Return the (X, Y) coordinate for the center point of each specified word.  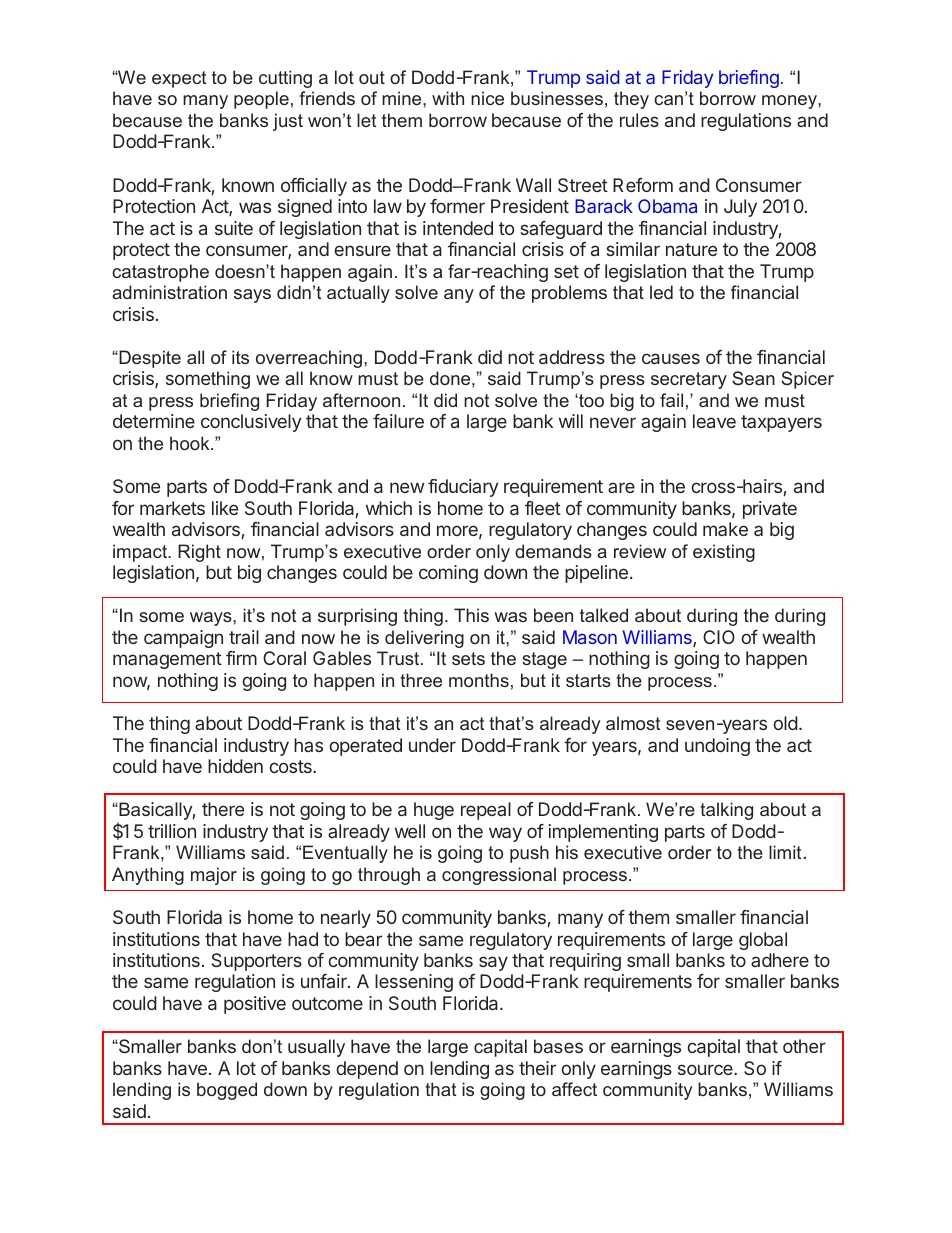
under (432, 745)
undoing (717, 747)
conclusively (251, 423)
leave (714, 421)
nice (487, 98)
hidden (235, 766)
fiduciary (463, 488)
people (261, 100)
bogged (227, 1091)
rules (639, 120)
